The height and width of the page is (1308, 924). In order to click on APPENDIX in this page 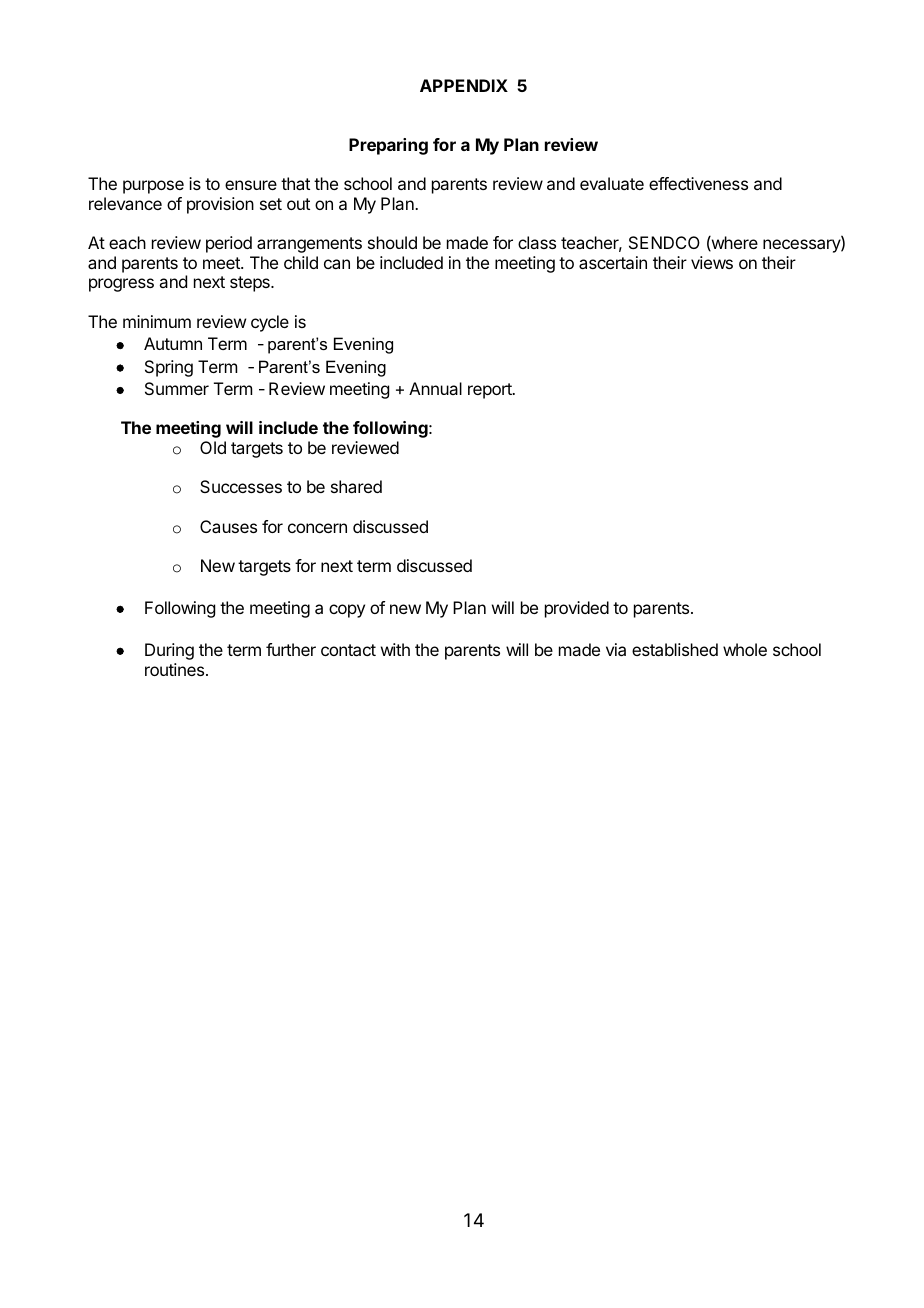, I will do `click(464, 85)`.
